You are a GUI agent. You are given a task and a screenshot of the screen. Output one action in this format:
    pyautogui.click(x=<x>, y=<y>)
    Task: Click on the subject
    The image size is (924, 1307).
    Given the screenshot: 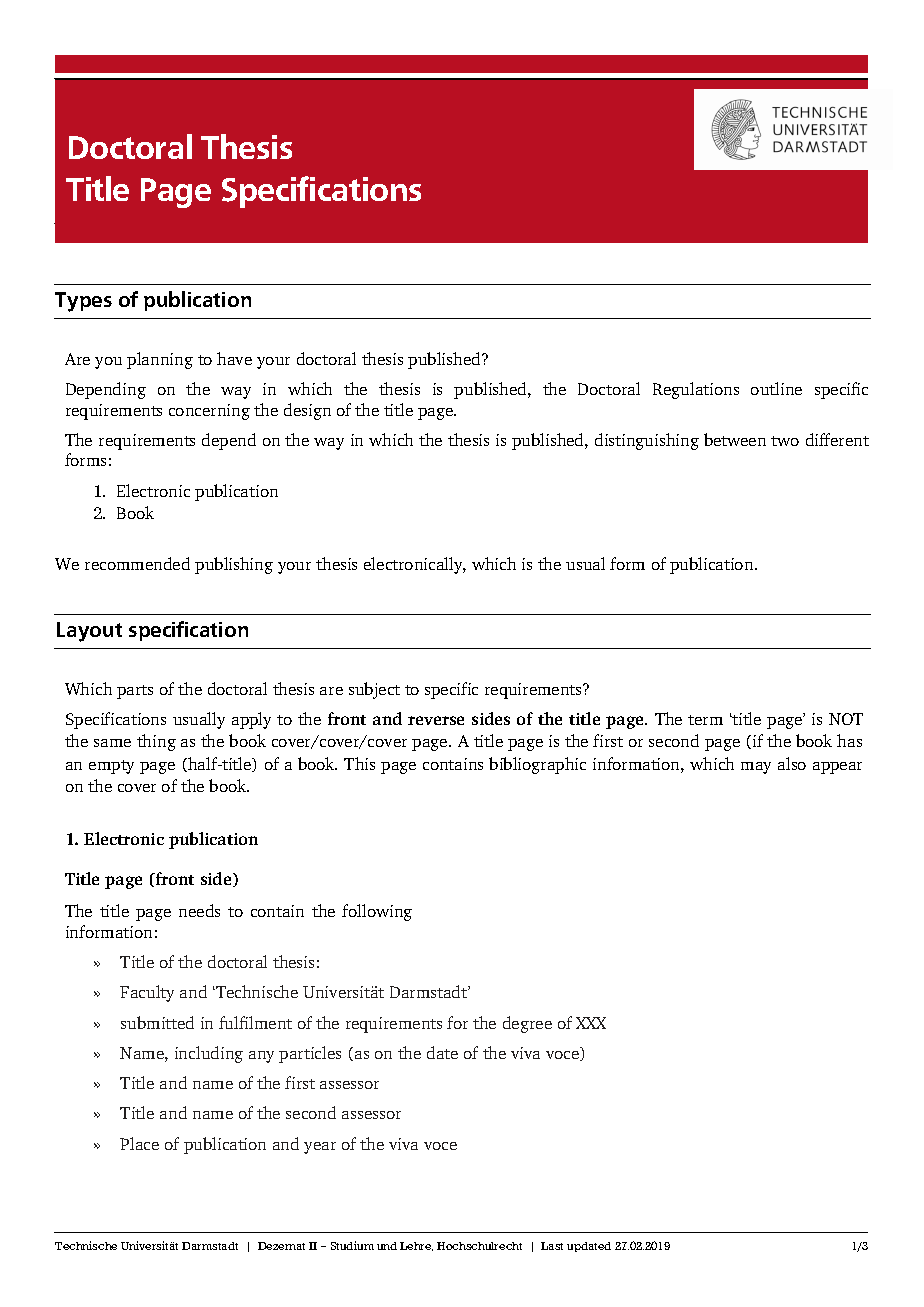 What is the action you would take?
    pyautogui.click(x=374, y=690)
